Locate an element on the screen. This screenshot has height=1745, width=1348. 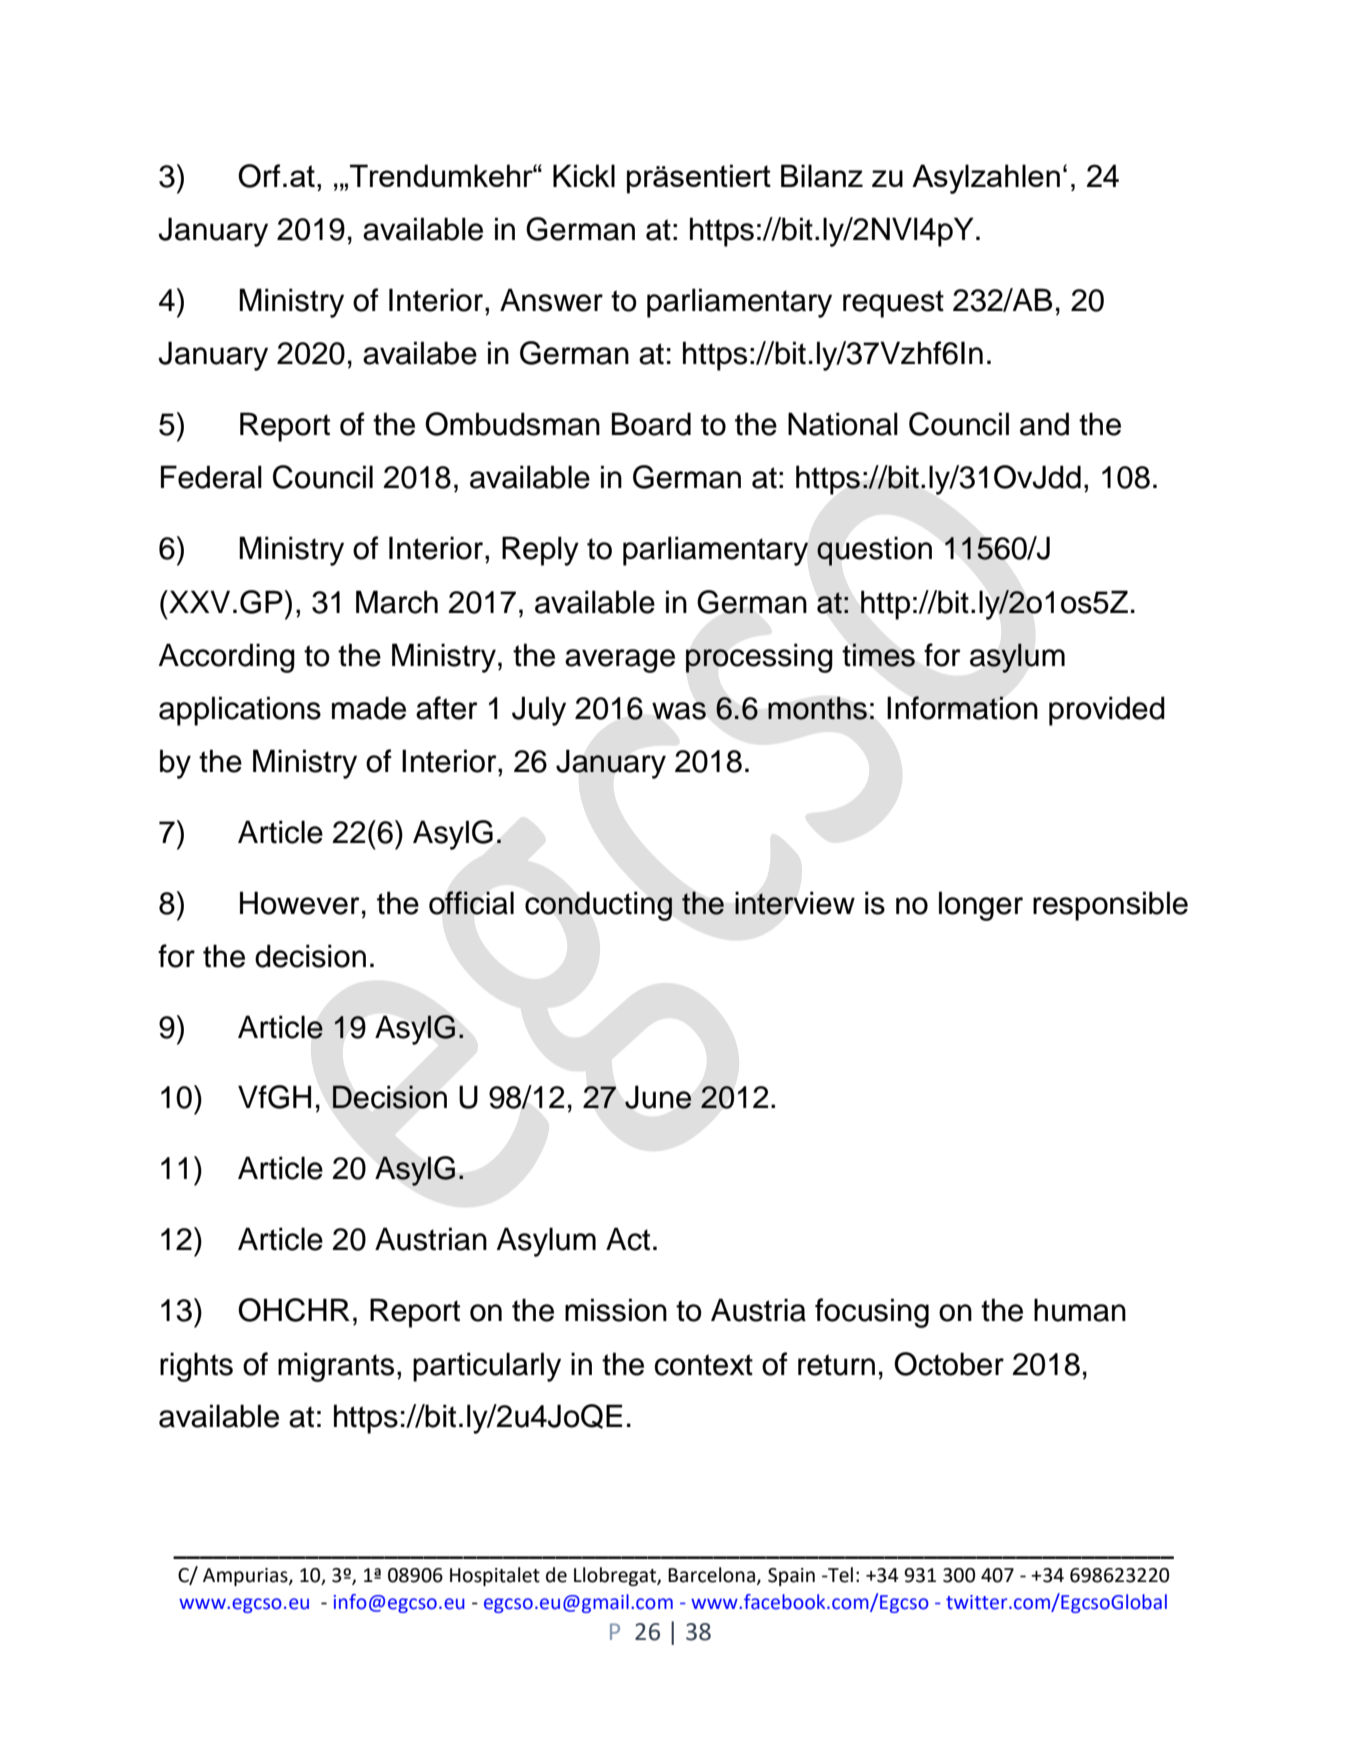
availabe is located at coordinates (420, 353).
